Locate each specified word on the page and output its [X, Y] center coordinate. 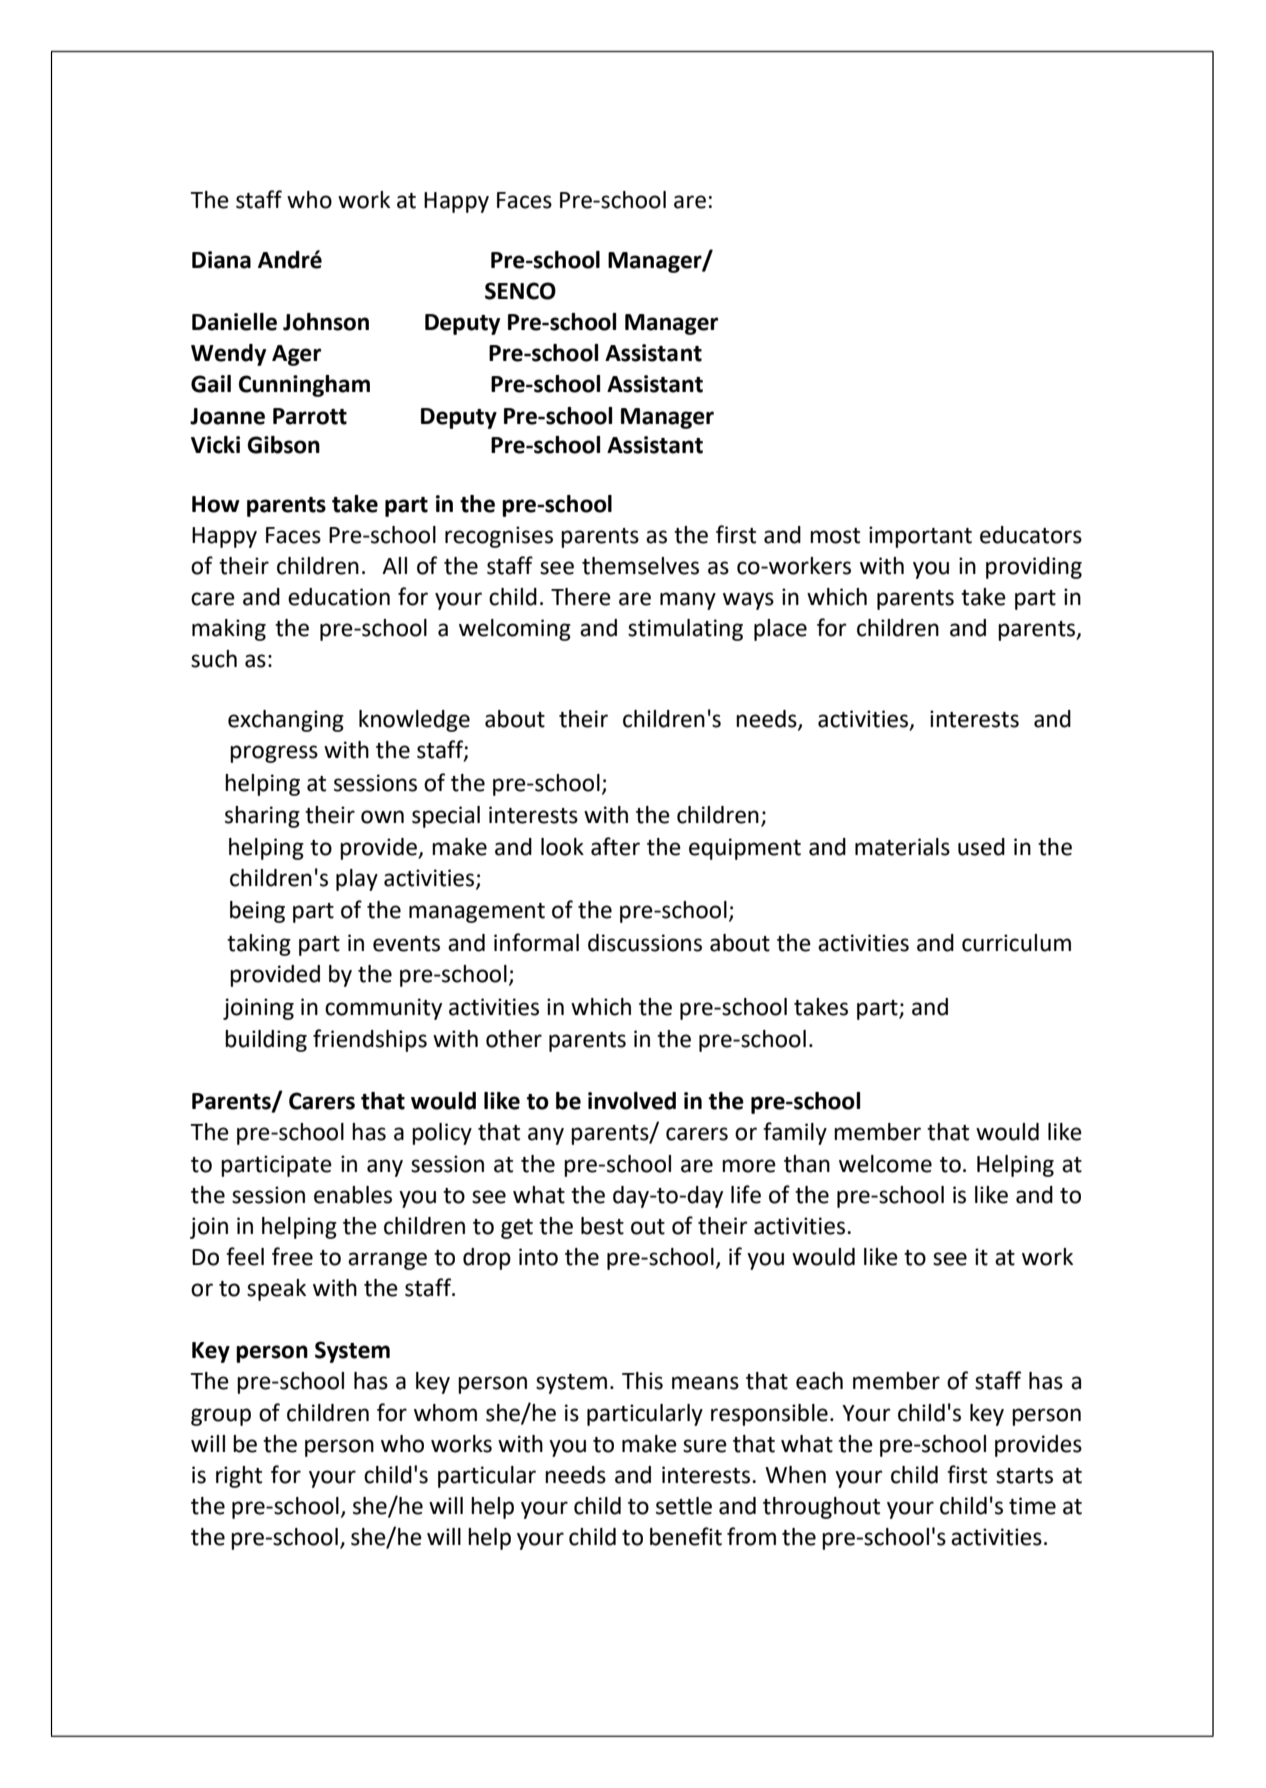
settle [684, 1506]
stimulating [685, 630]
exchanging [286, 721]
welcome [885, 1164]
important [920, 537]
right [239, 1477]
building [266, 1041]
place [780, 630]
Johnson [326, 322]
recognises [499, 537]
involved [632, 1101]
